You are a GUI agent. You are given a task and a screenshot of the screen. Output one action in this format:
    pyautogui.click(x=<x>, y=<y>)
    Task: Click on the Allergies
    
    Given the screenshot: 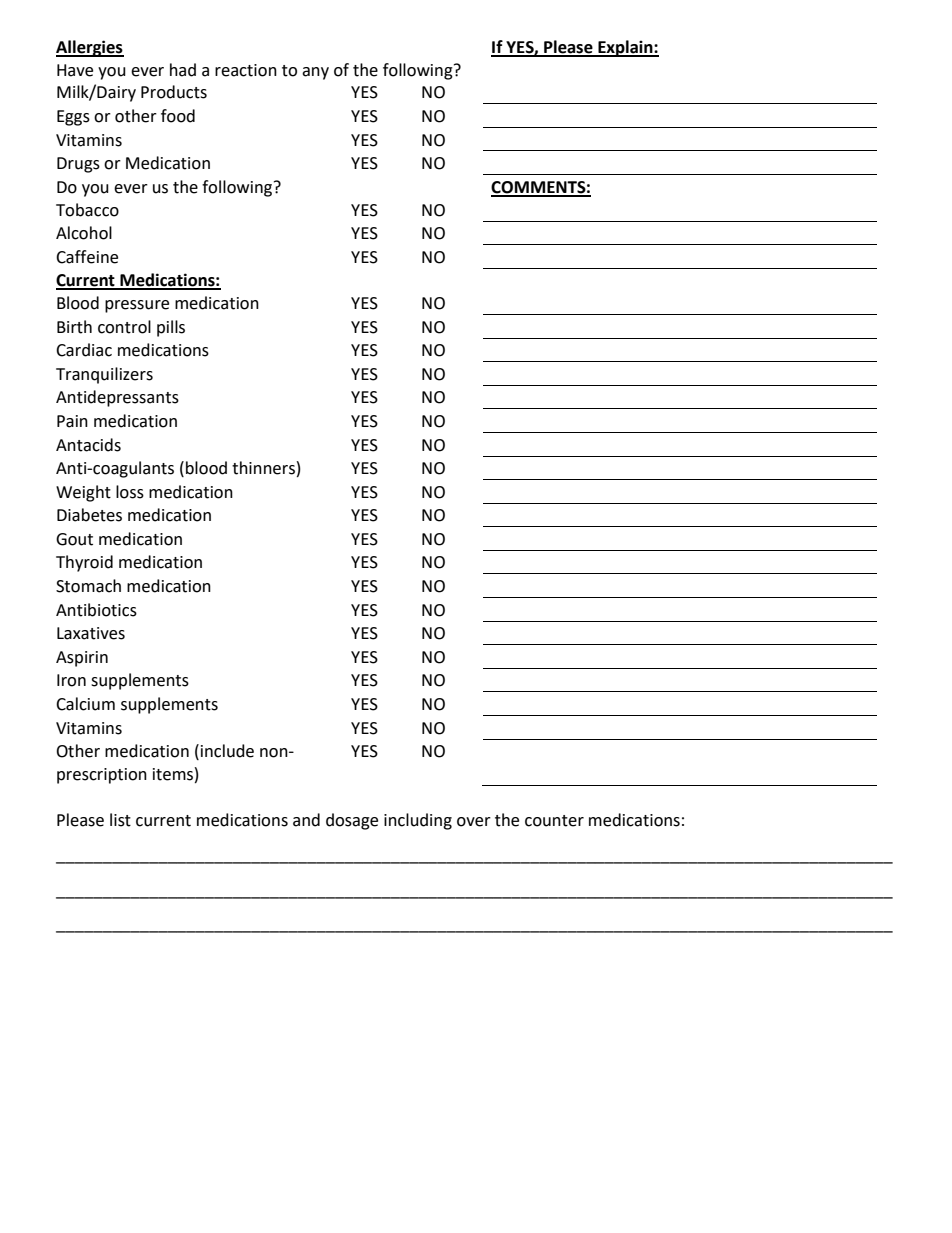 What is the action you would take?
    pyautogui.click(x=90, y=48)
